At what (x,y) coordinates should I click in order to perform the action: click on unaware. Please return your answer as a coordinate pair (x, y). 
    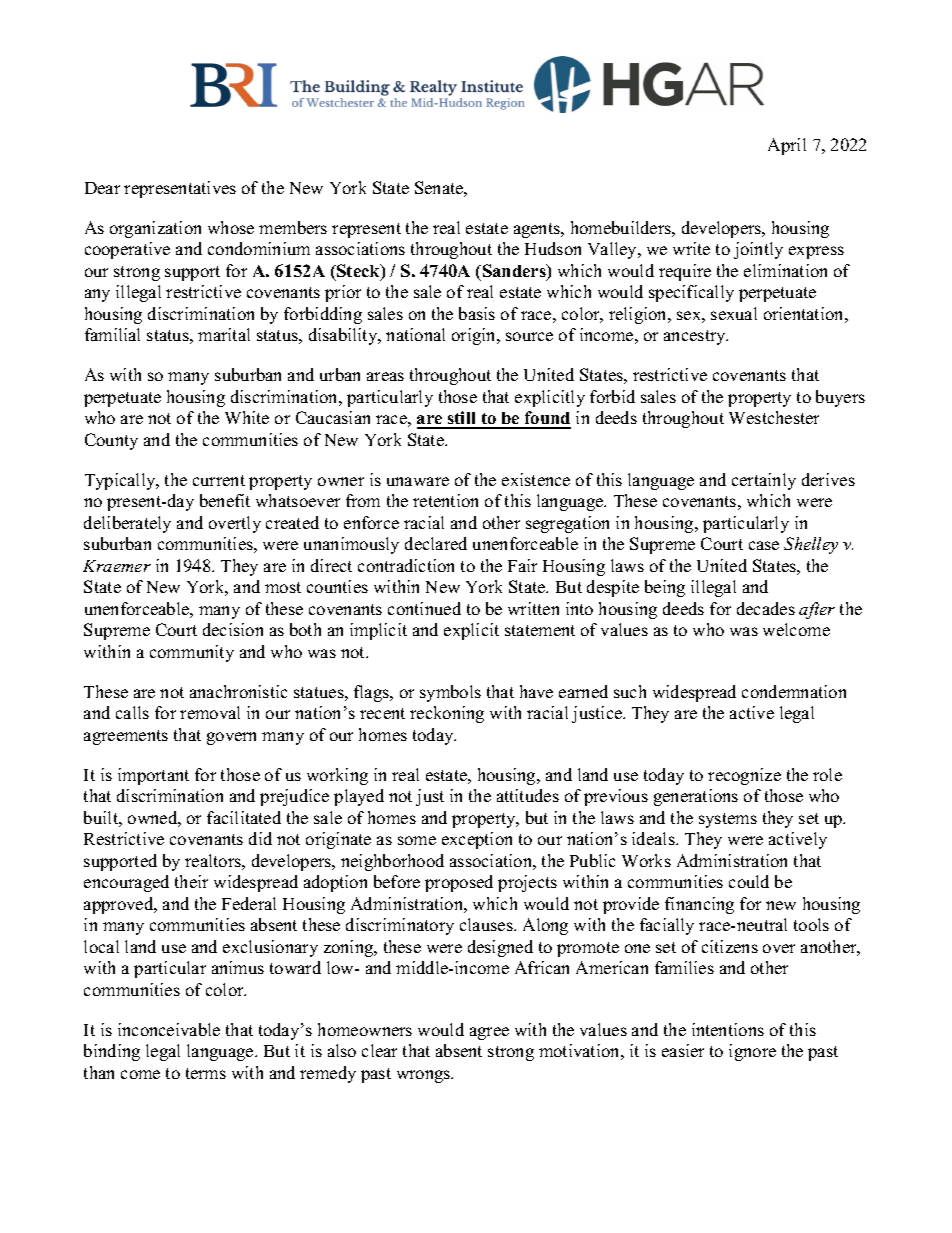
    Looking at the image, I should click on (418, 481).
